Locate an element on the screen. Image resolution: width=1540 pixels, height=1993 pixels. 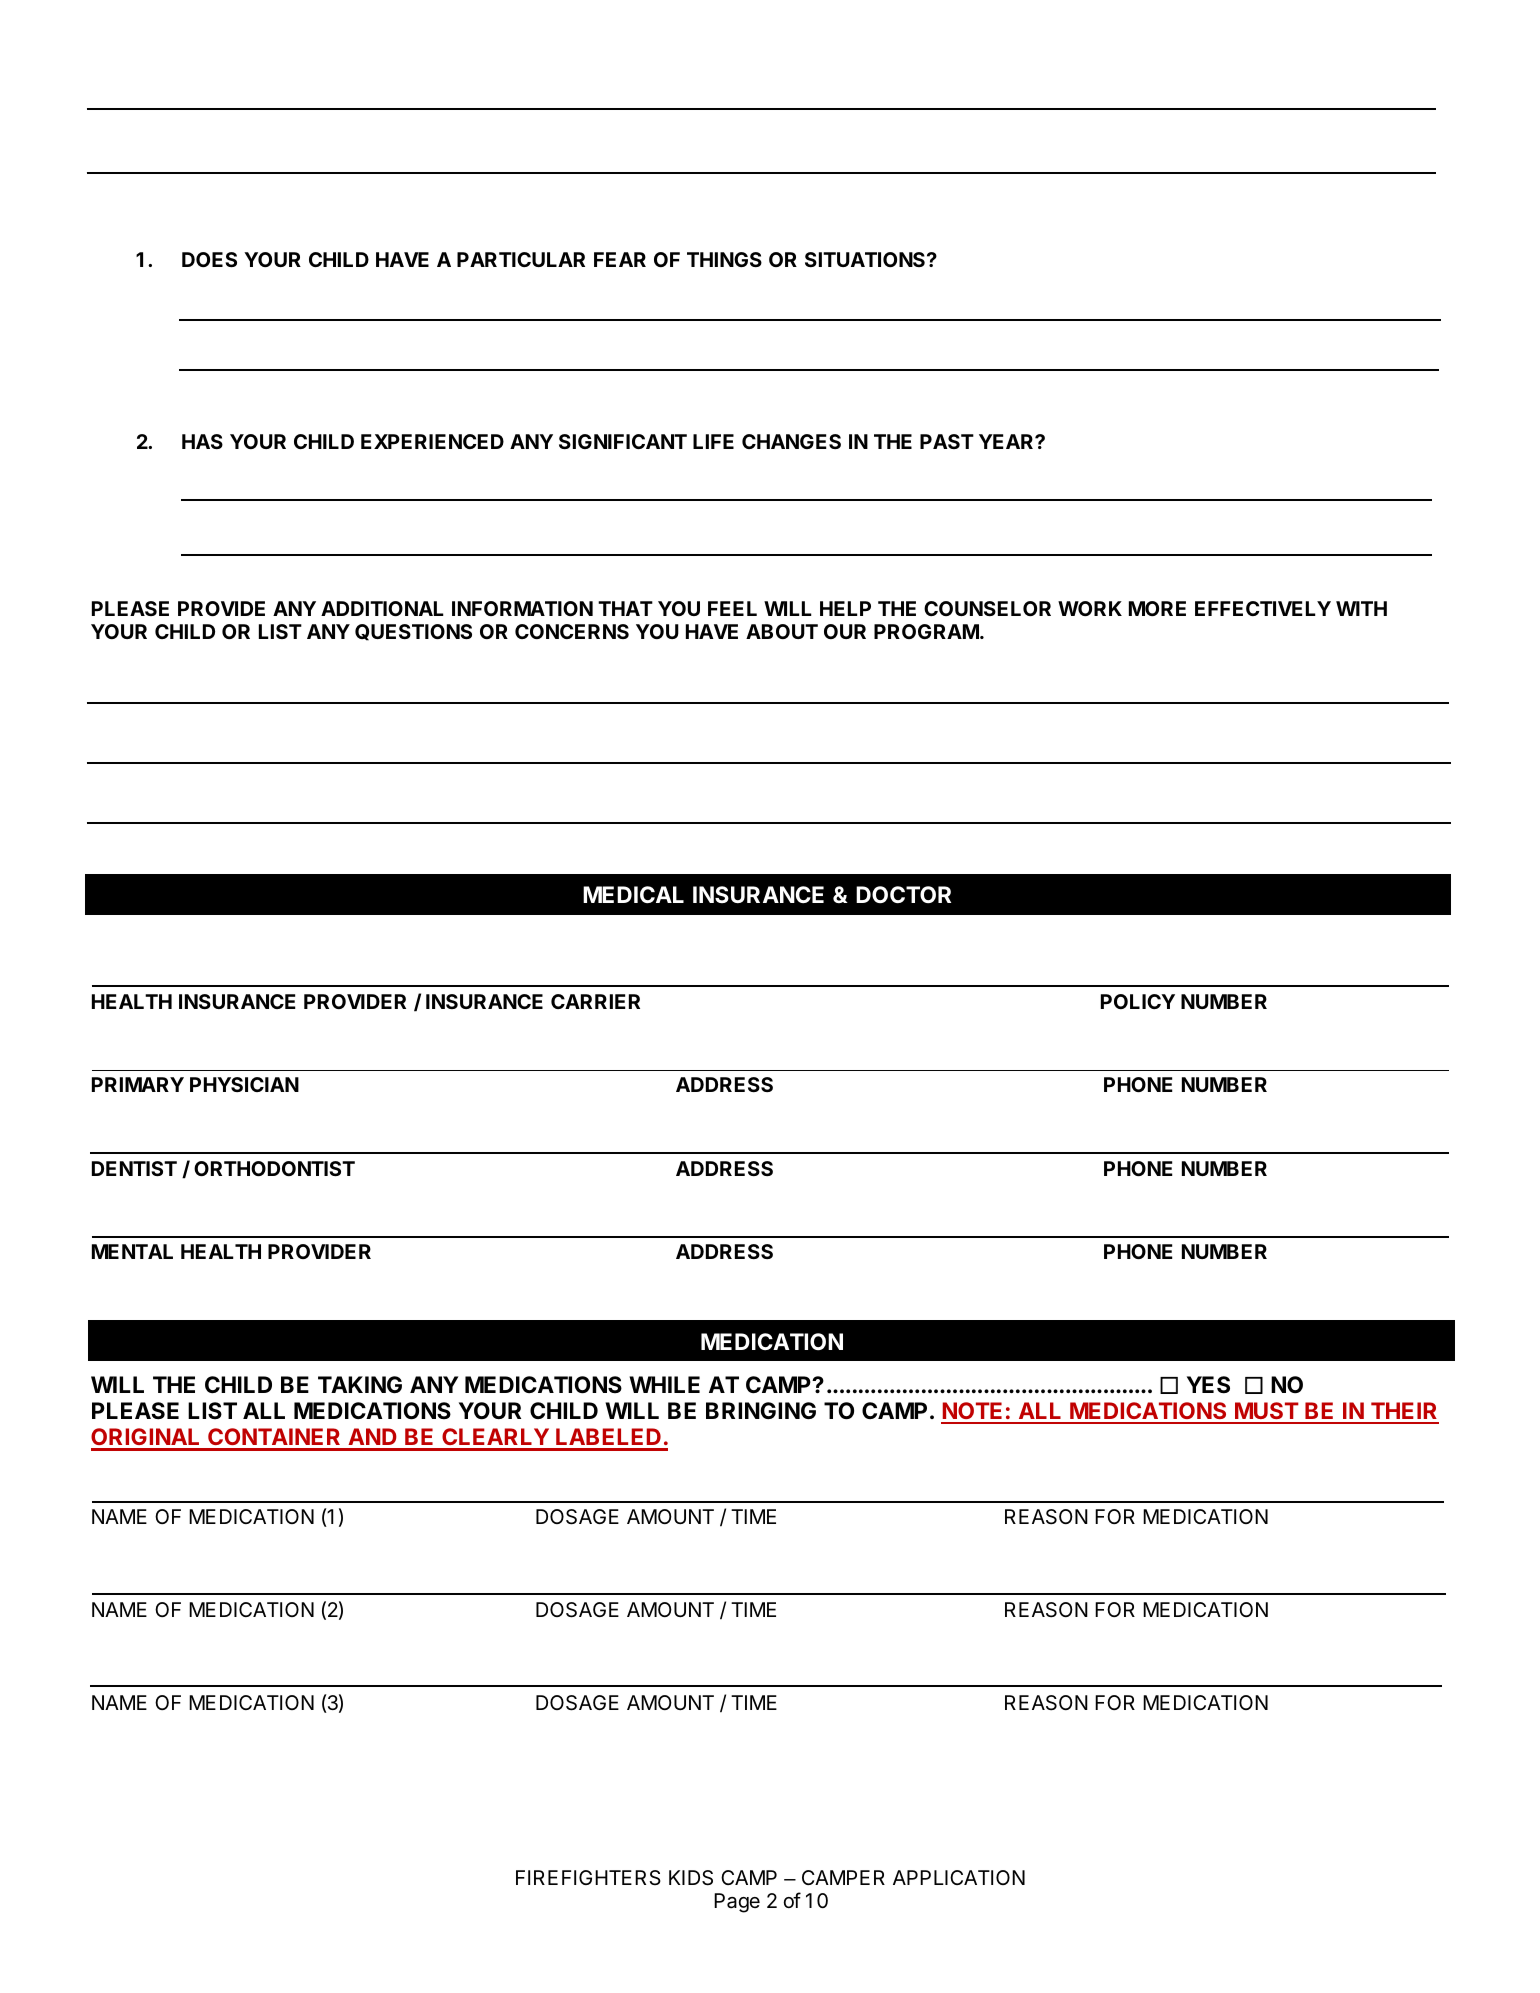
PHYSICIAN is located at coordinates (244, 1084).
